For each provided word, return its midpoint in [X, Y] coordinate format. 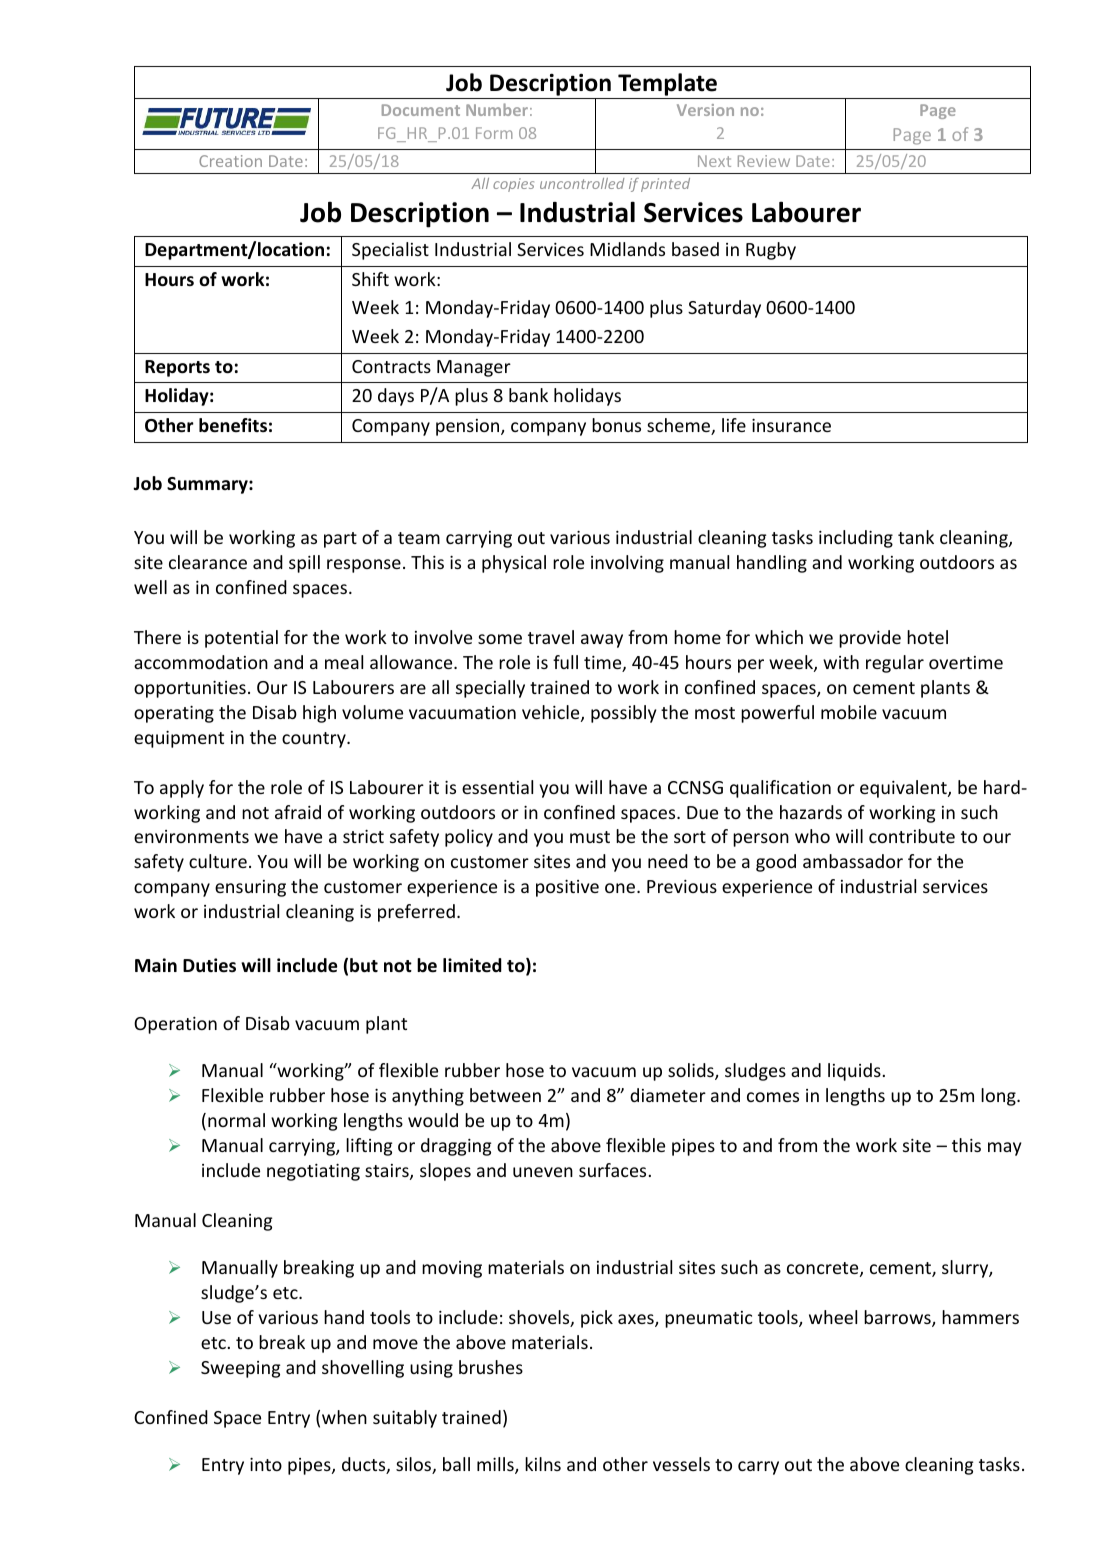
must [590, 837]
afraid [298, 812]
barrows [898, 1318]
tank [916, 537]
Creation [230, 161]
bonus [616, 425]
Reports [177, 368]
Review [764, 161]
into [266, 1464]
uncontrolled [582, 183]
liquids [854, 1072]
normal [236, 1120]
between [505, 1095]
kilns [543, 1464]
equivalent [904, 789]
